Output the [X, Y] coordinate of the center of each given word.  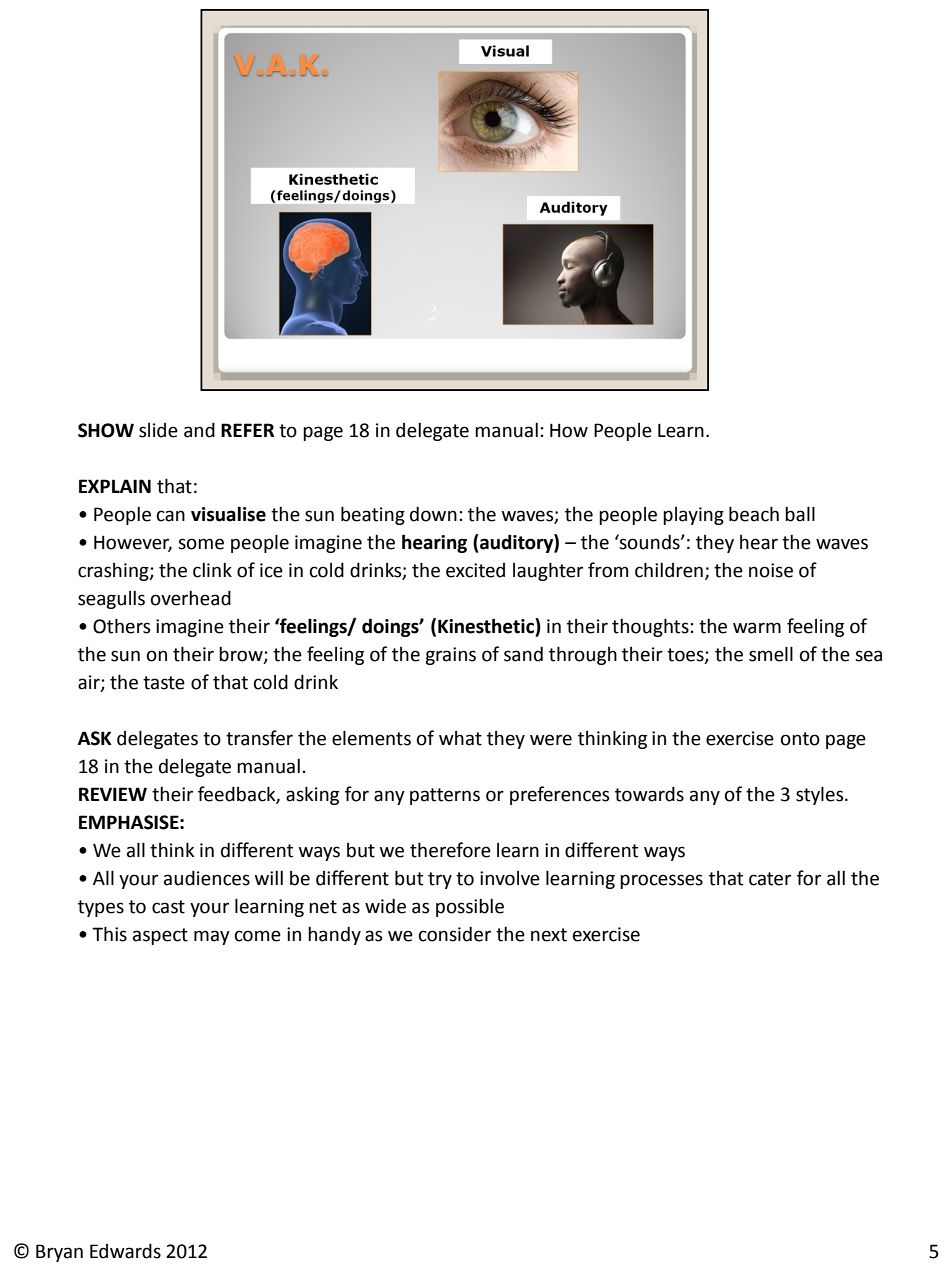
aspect [160, 936]
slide [158, 430]
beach [754, 514]
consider [455, 934]
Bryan [59, 1253]
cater [770, 879]
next [549, 935]
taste [164, 683]
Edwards [125, 1251]
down [433, 514]
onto [800, 739]
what [460, 738]
